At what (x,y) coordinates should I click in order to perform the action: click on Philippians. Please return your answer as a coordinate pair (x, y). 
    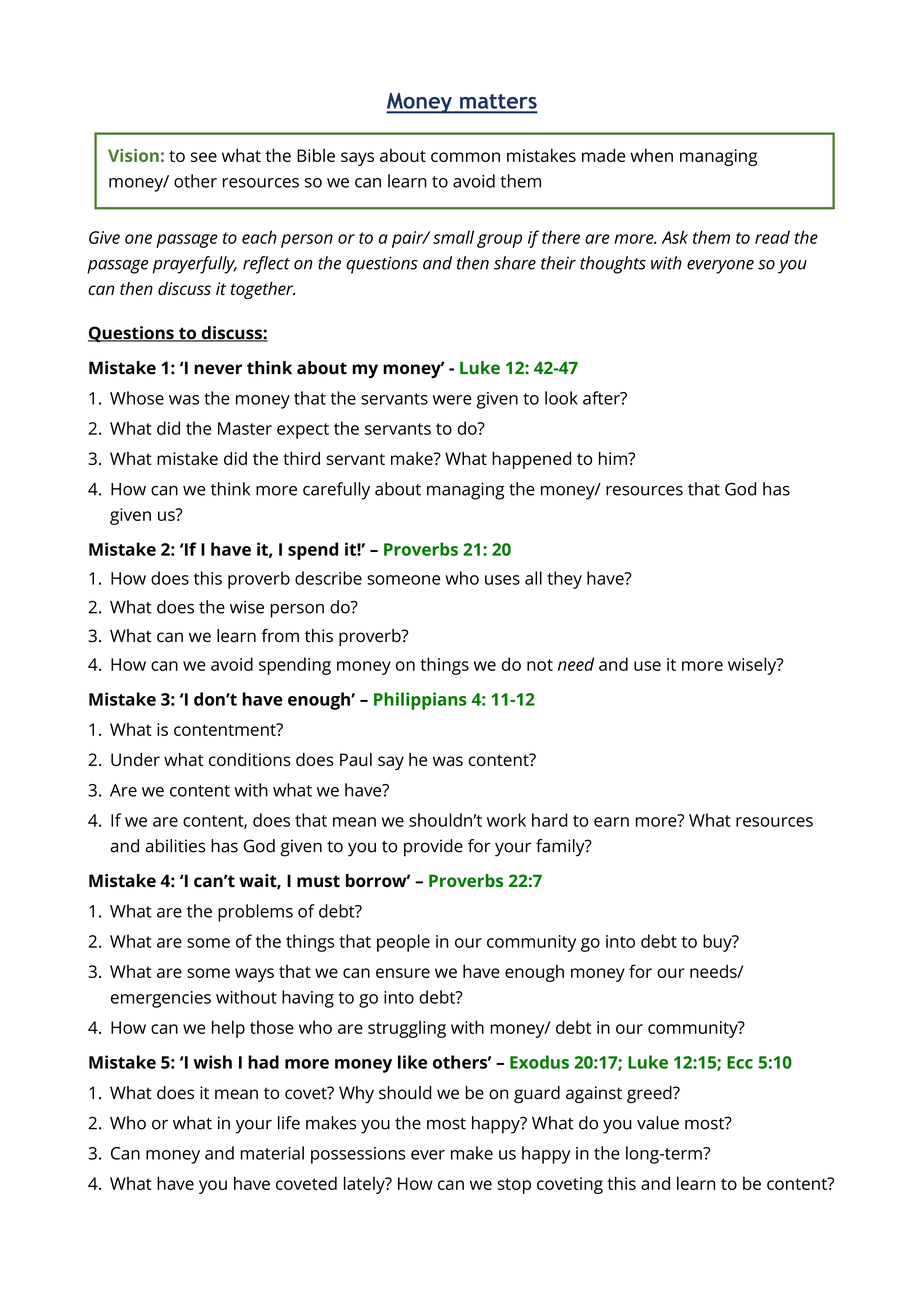
    Looking at the image, I should click on (420, 701).
